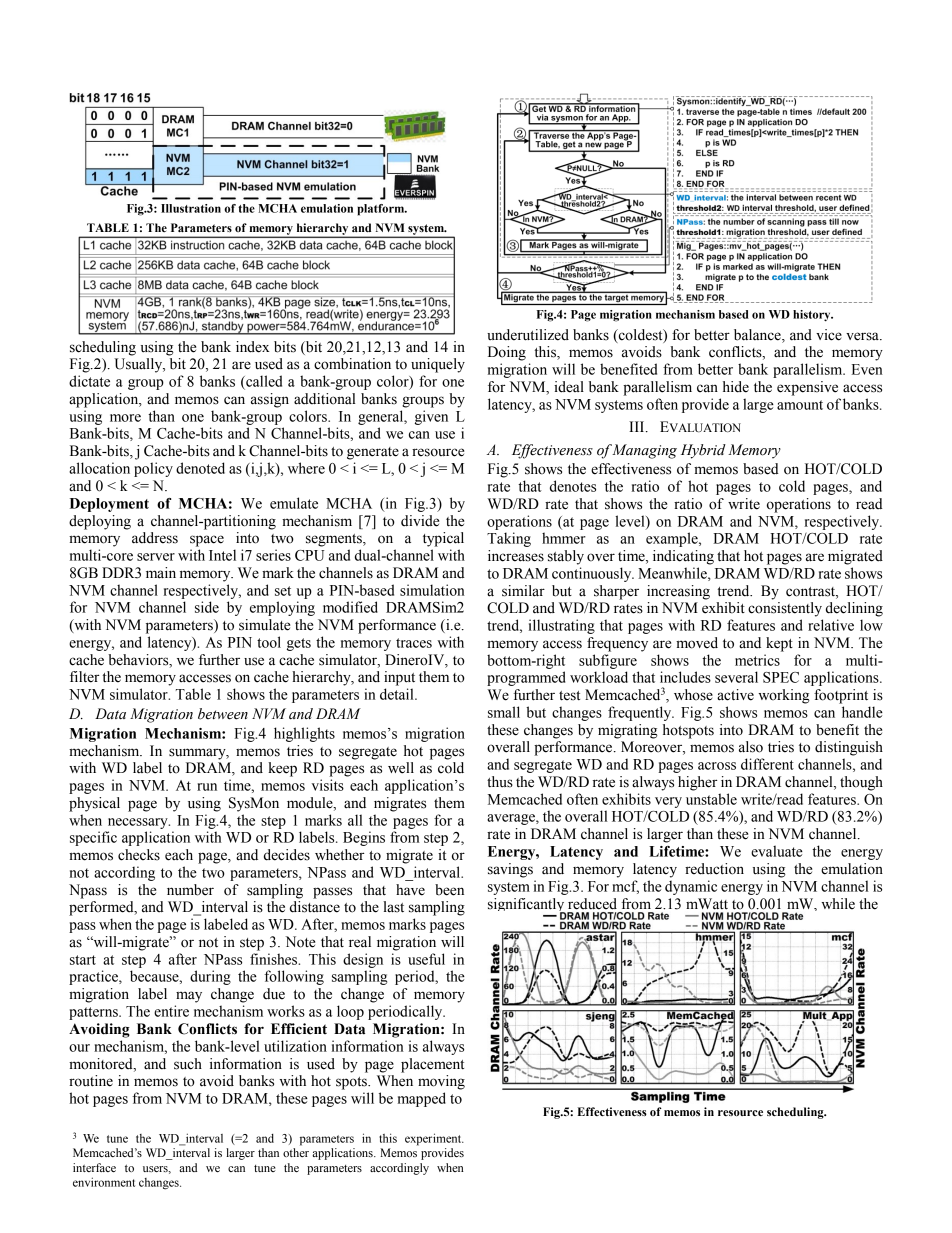  What do you see at coordinates (382, 210) in the screenshot?
I see `platform` at bounding box center [382, 210].
